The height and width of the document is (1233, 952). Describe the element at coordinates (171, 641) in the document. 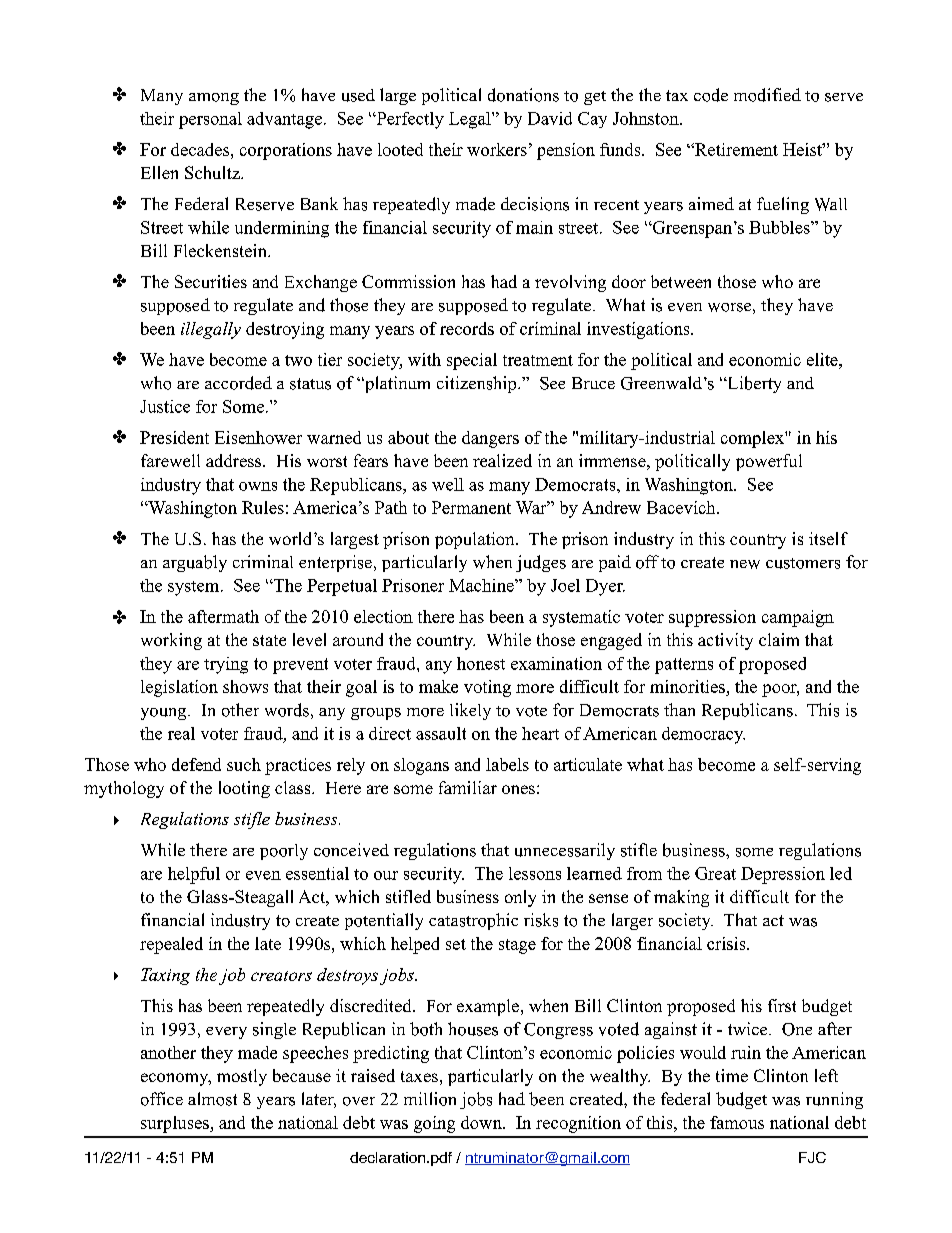

I see `working` at that location.
